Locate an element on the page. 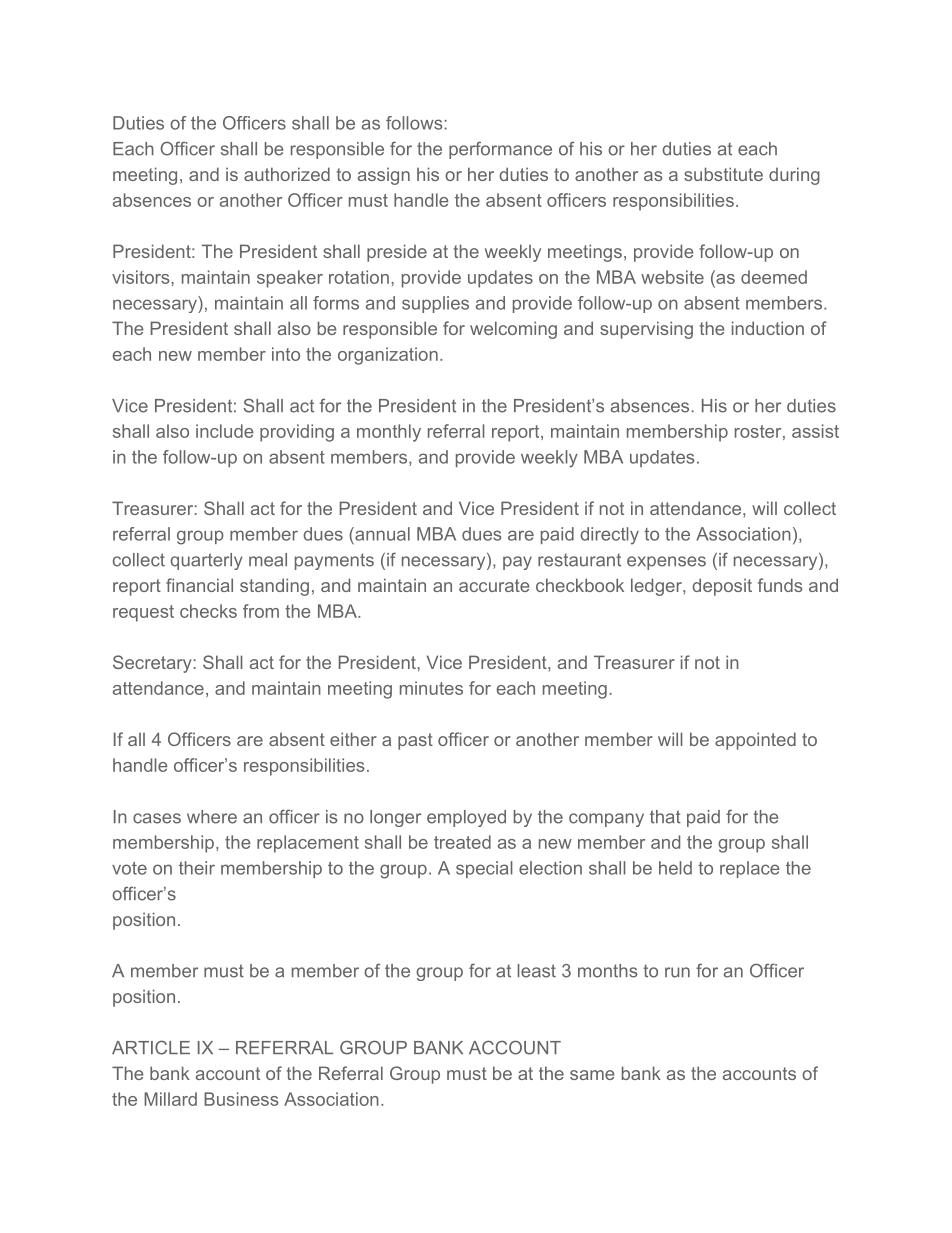  checks is located at coordinates (208, 611).
